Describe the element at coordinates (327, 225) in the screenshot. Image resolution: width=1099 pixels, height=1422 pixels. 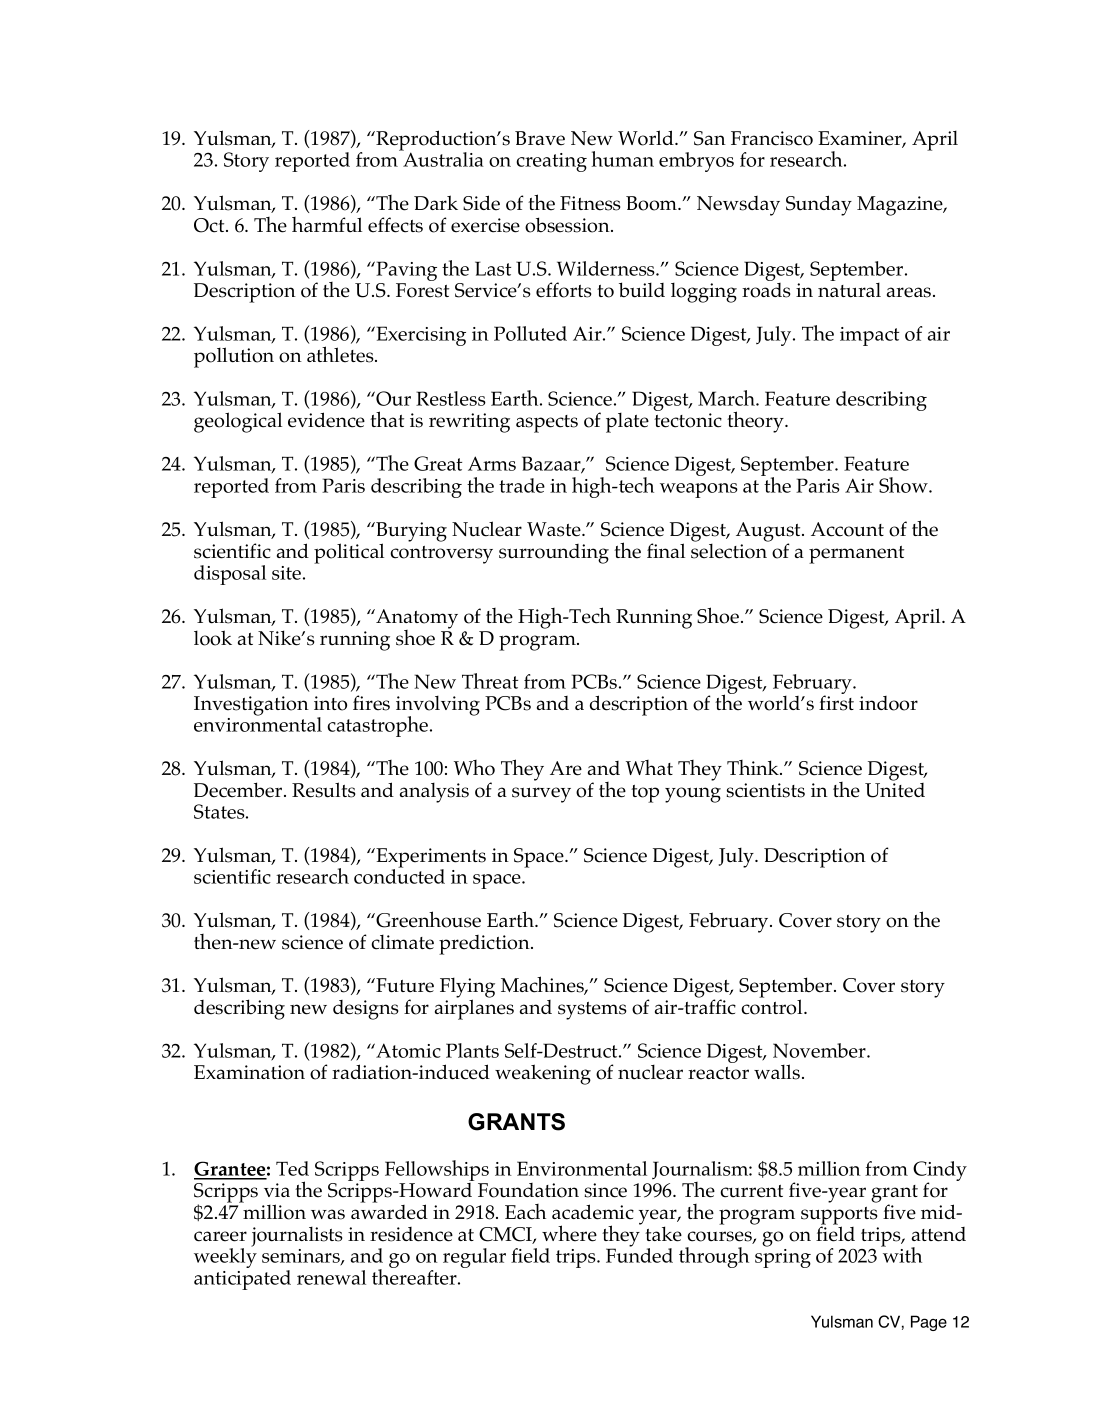
I see `harmful` at that location.
